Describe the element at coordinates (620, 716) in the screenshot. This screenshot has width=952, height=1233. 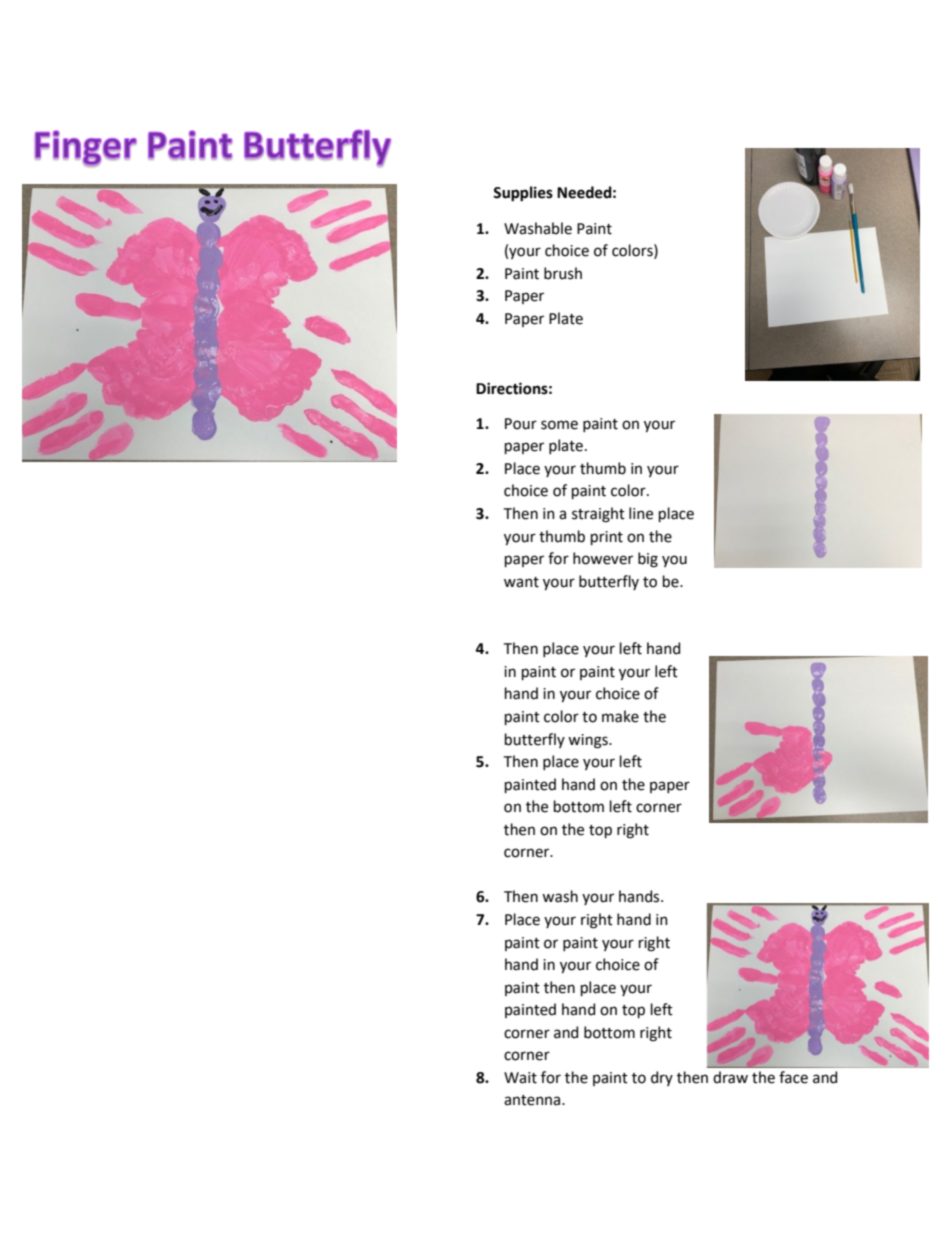
I see `make` at that location.
